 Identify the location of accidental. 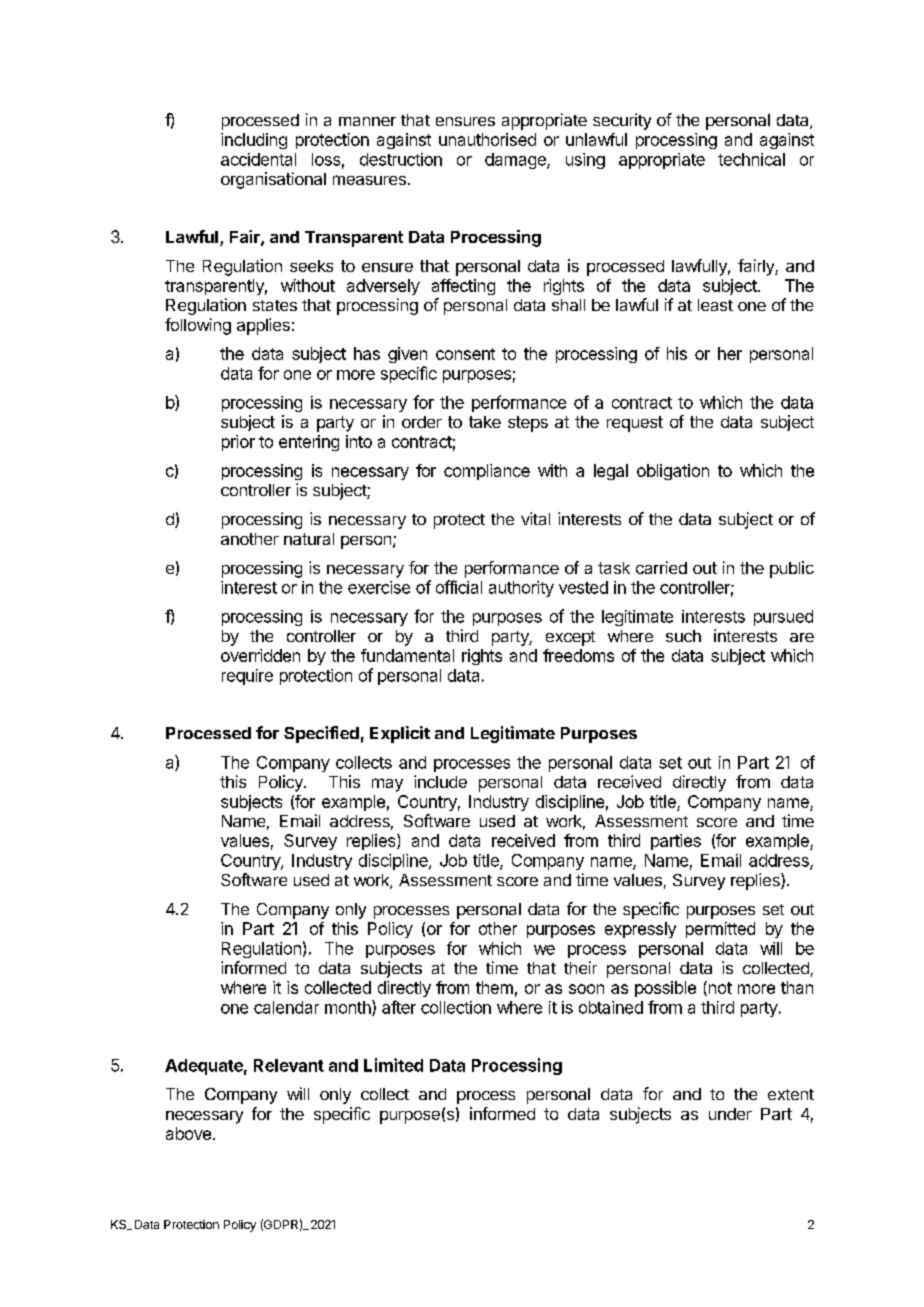
(258, 159).
